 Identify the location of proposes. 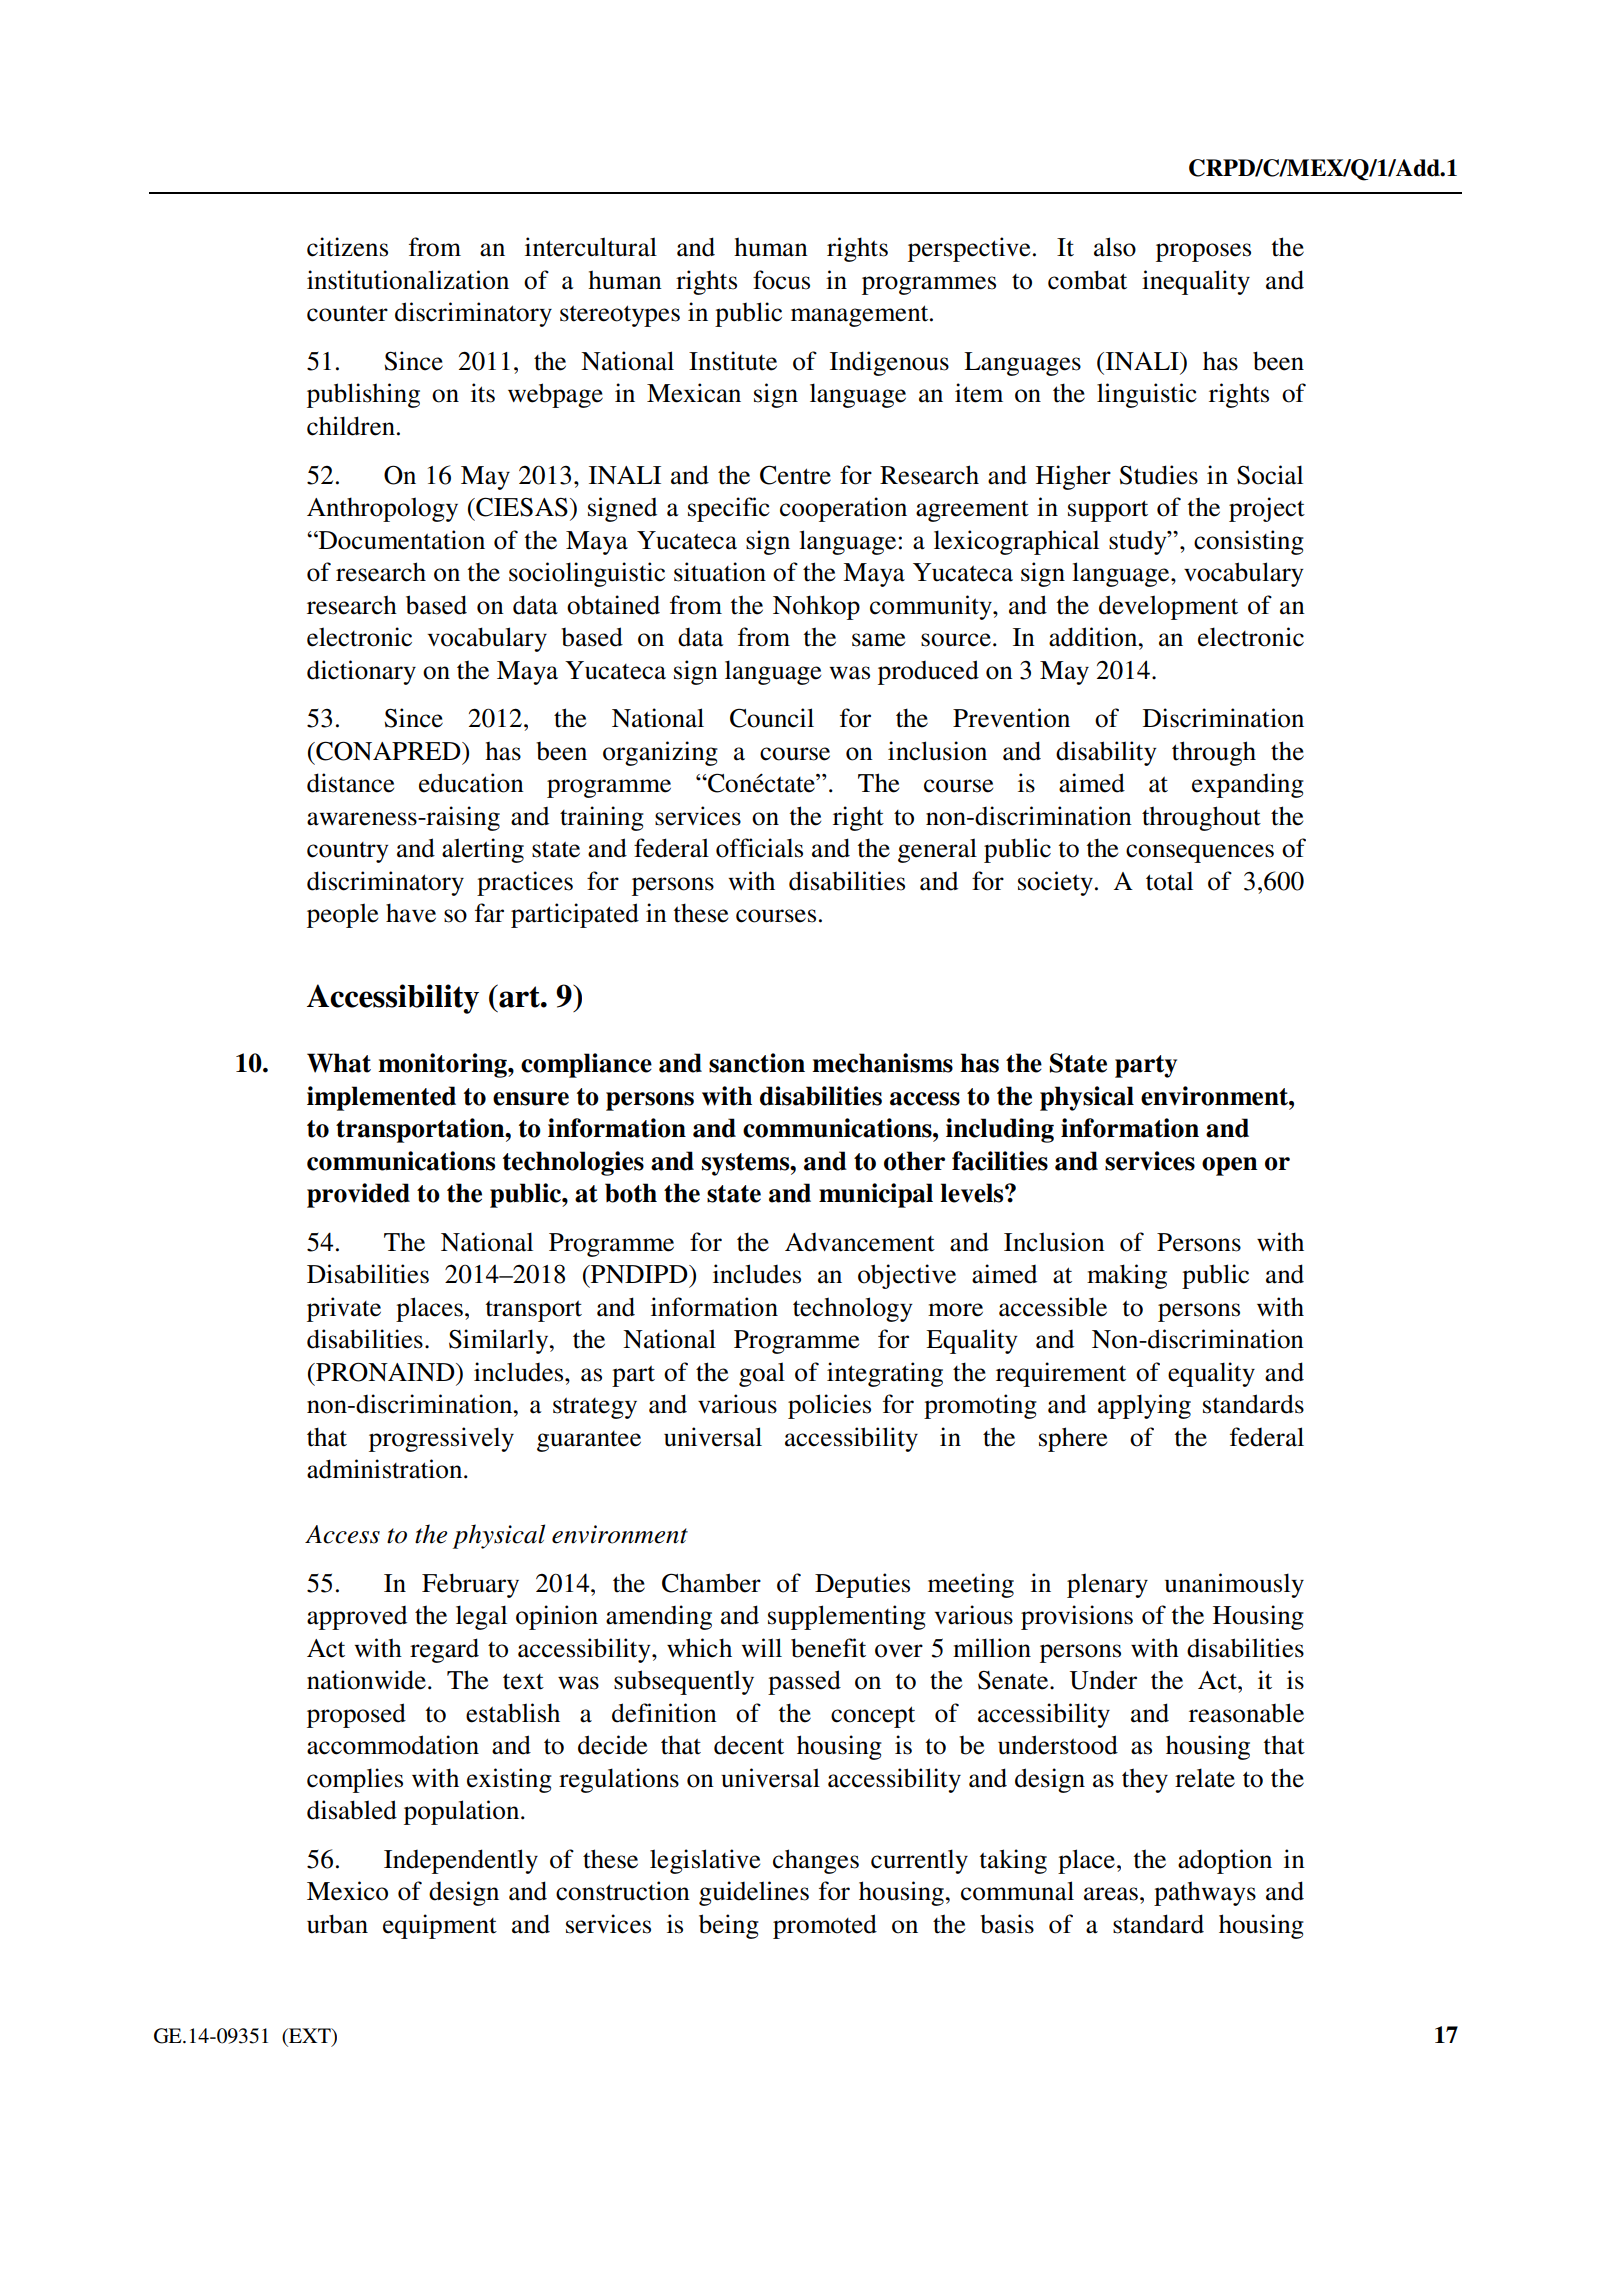
(1203, 252).
